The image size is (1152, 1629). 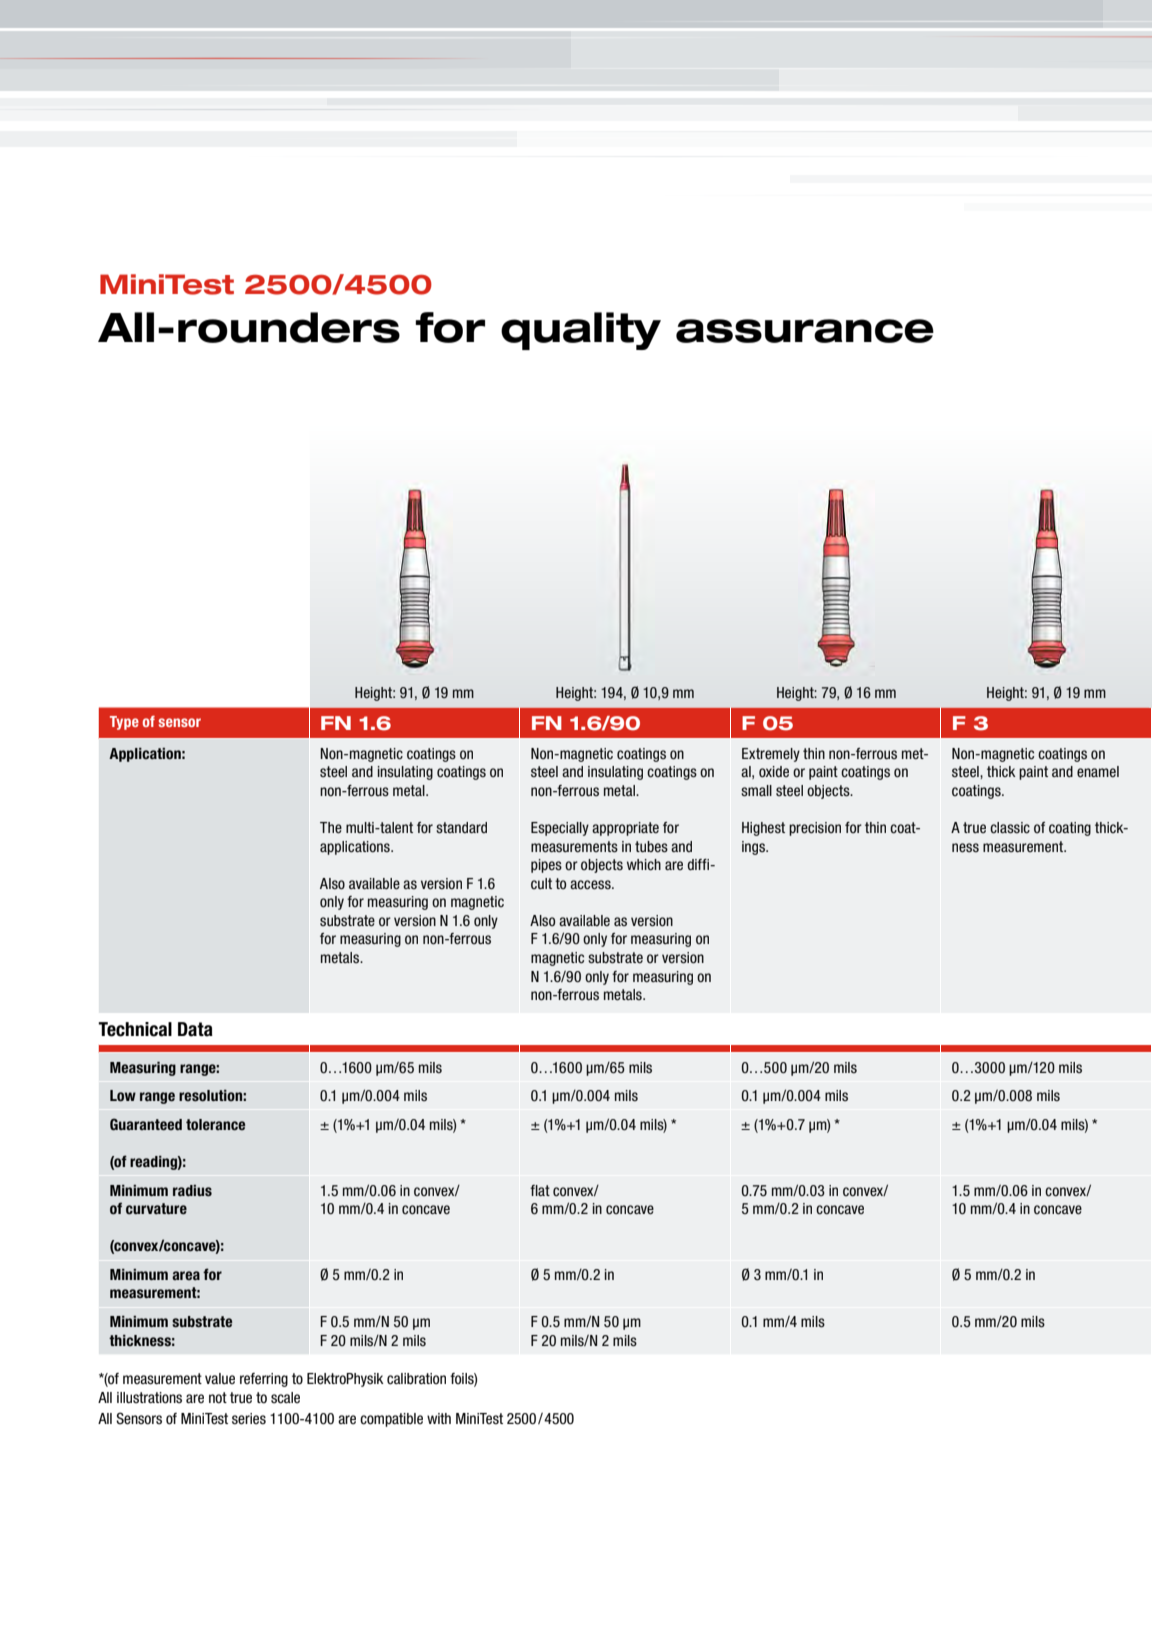 What do you see at coordinates (1010, 828) in the document?
I see `classic` at bounding box center [1010, 828].
